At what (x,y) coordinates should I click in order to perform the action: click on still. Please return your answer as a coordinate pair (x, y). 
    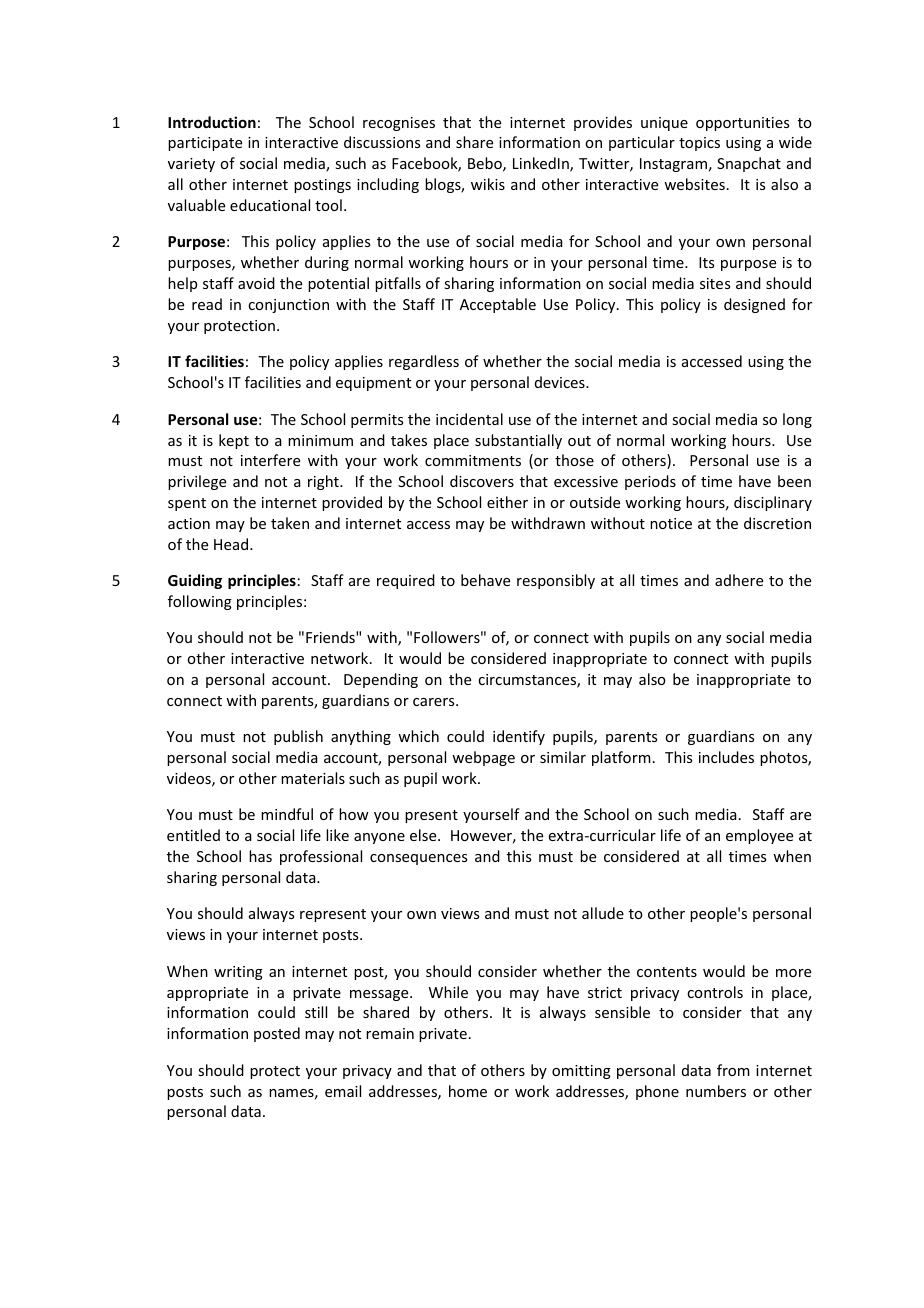
    Looking at the image, I should click on (316, 1012).
